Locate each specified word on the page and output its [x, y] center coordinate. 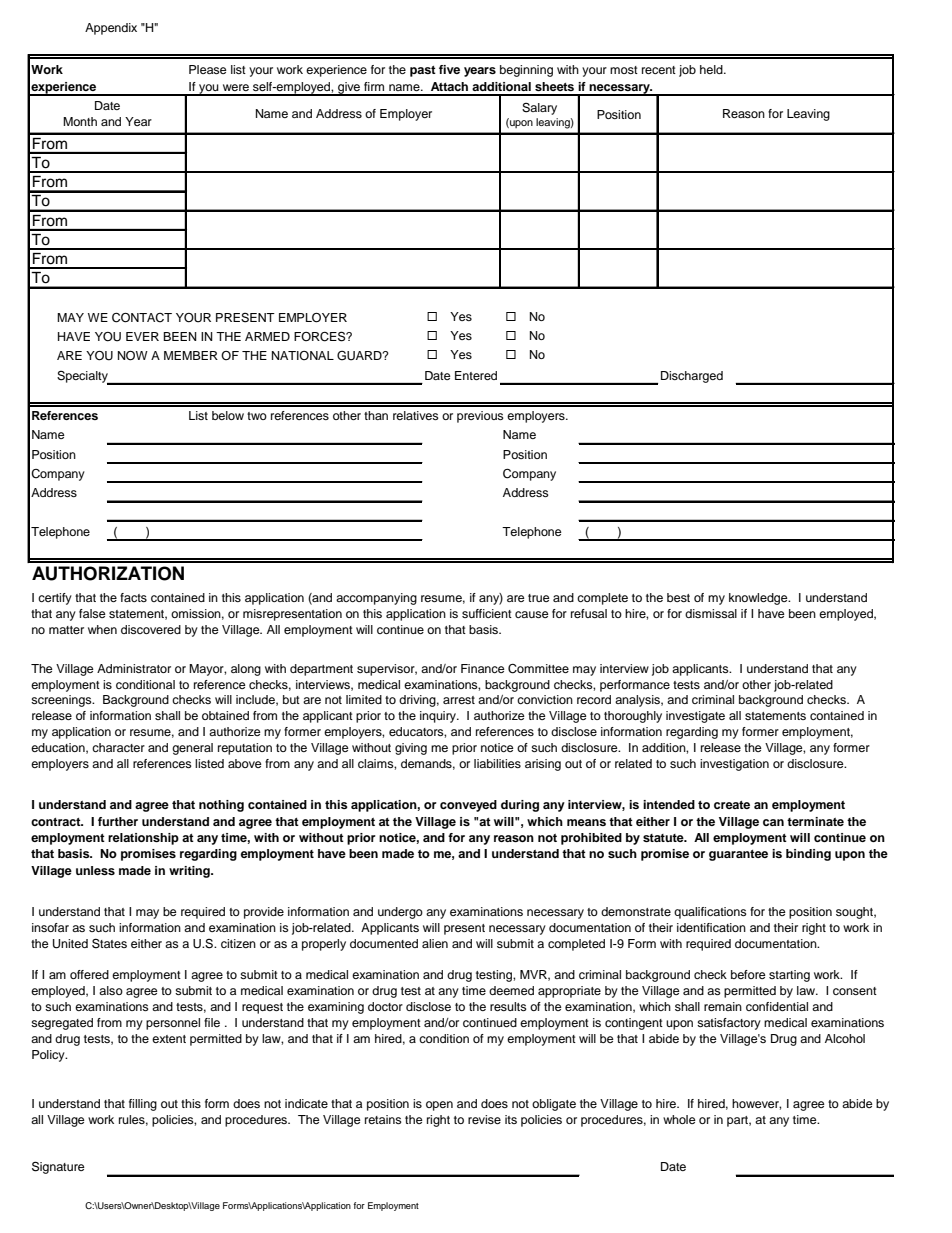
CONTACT [142, 318]
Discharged [692, 377]
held [712, 69]
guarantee [738, 855]
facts [133, 597]
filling [143, 1105]
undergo [400, 913]
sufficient [487, 613]
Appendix [111, 29]
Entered [476, 375]
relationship [143, 839]
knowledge [759, 599]
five [449, 69]
